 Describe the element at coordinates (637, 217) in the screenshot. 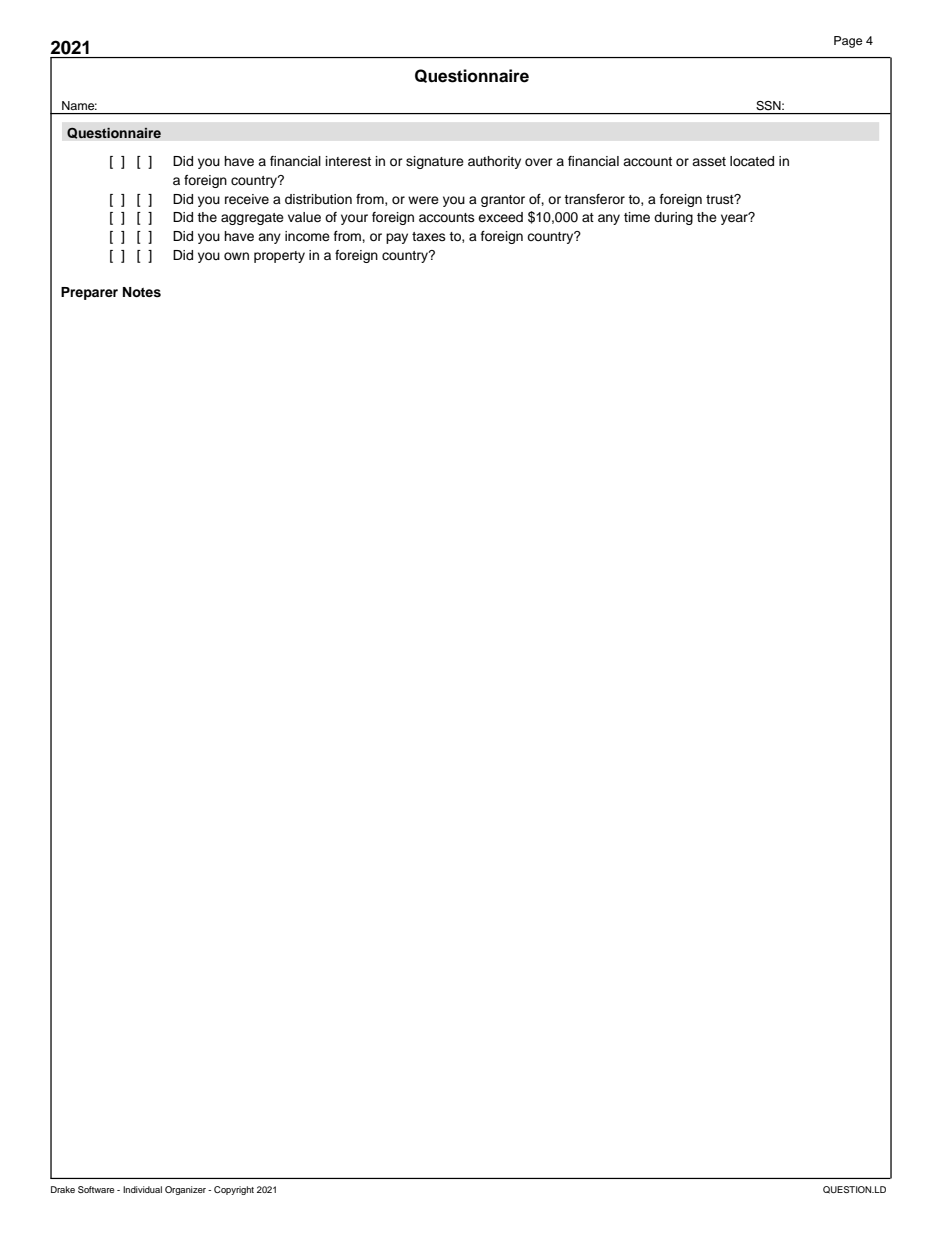

I see `time` at that location.
